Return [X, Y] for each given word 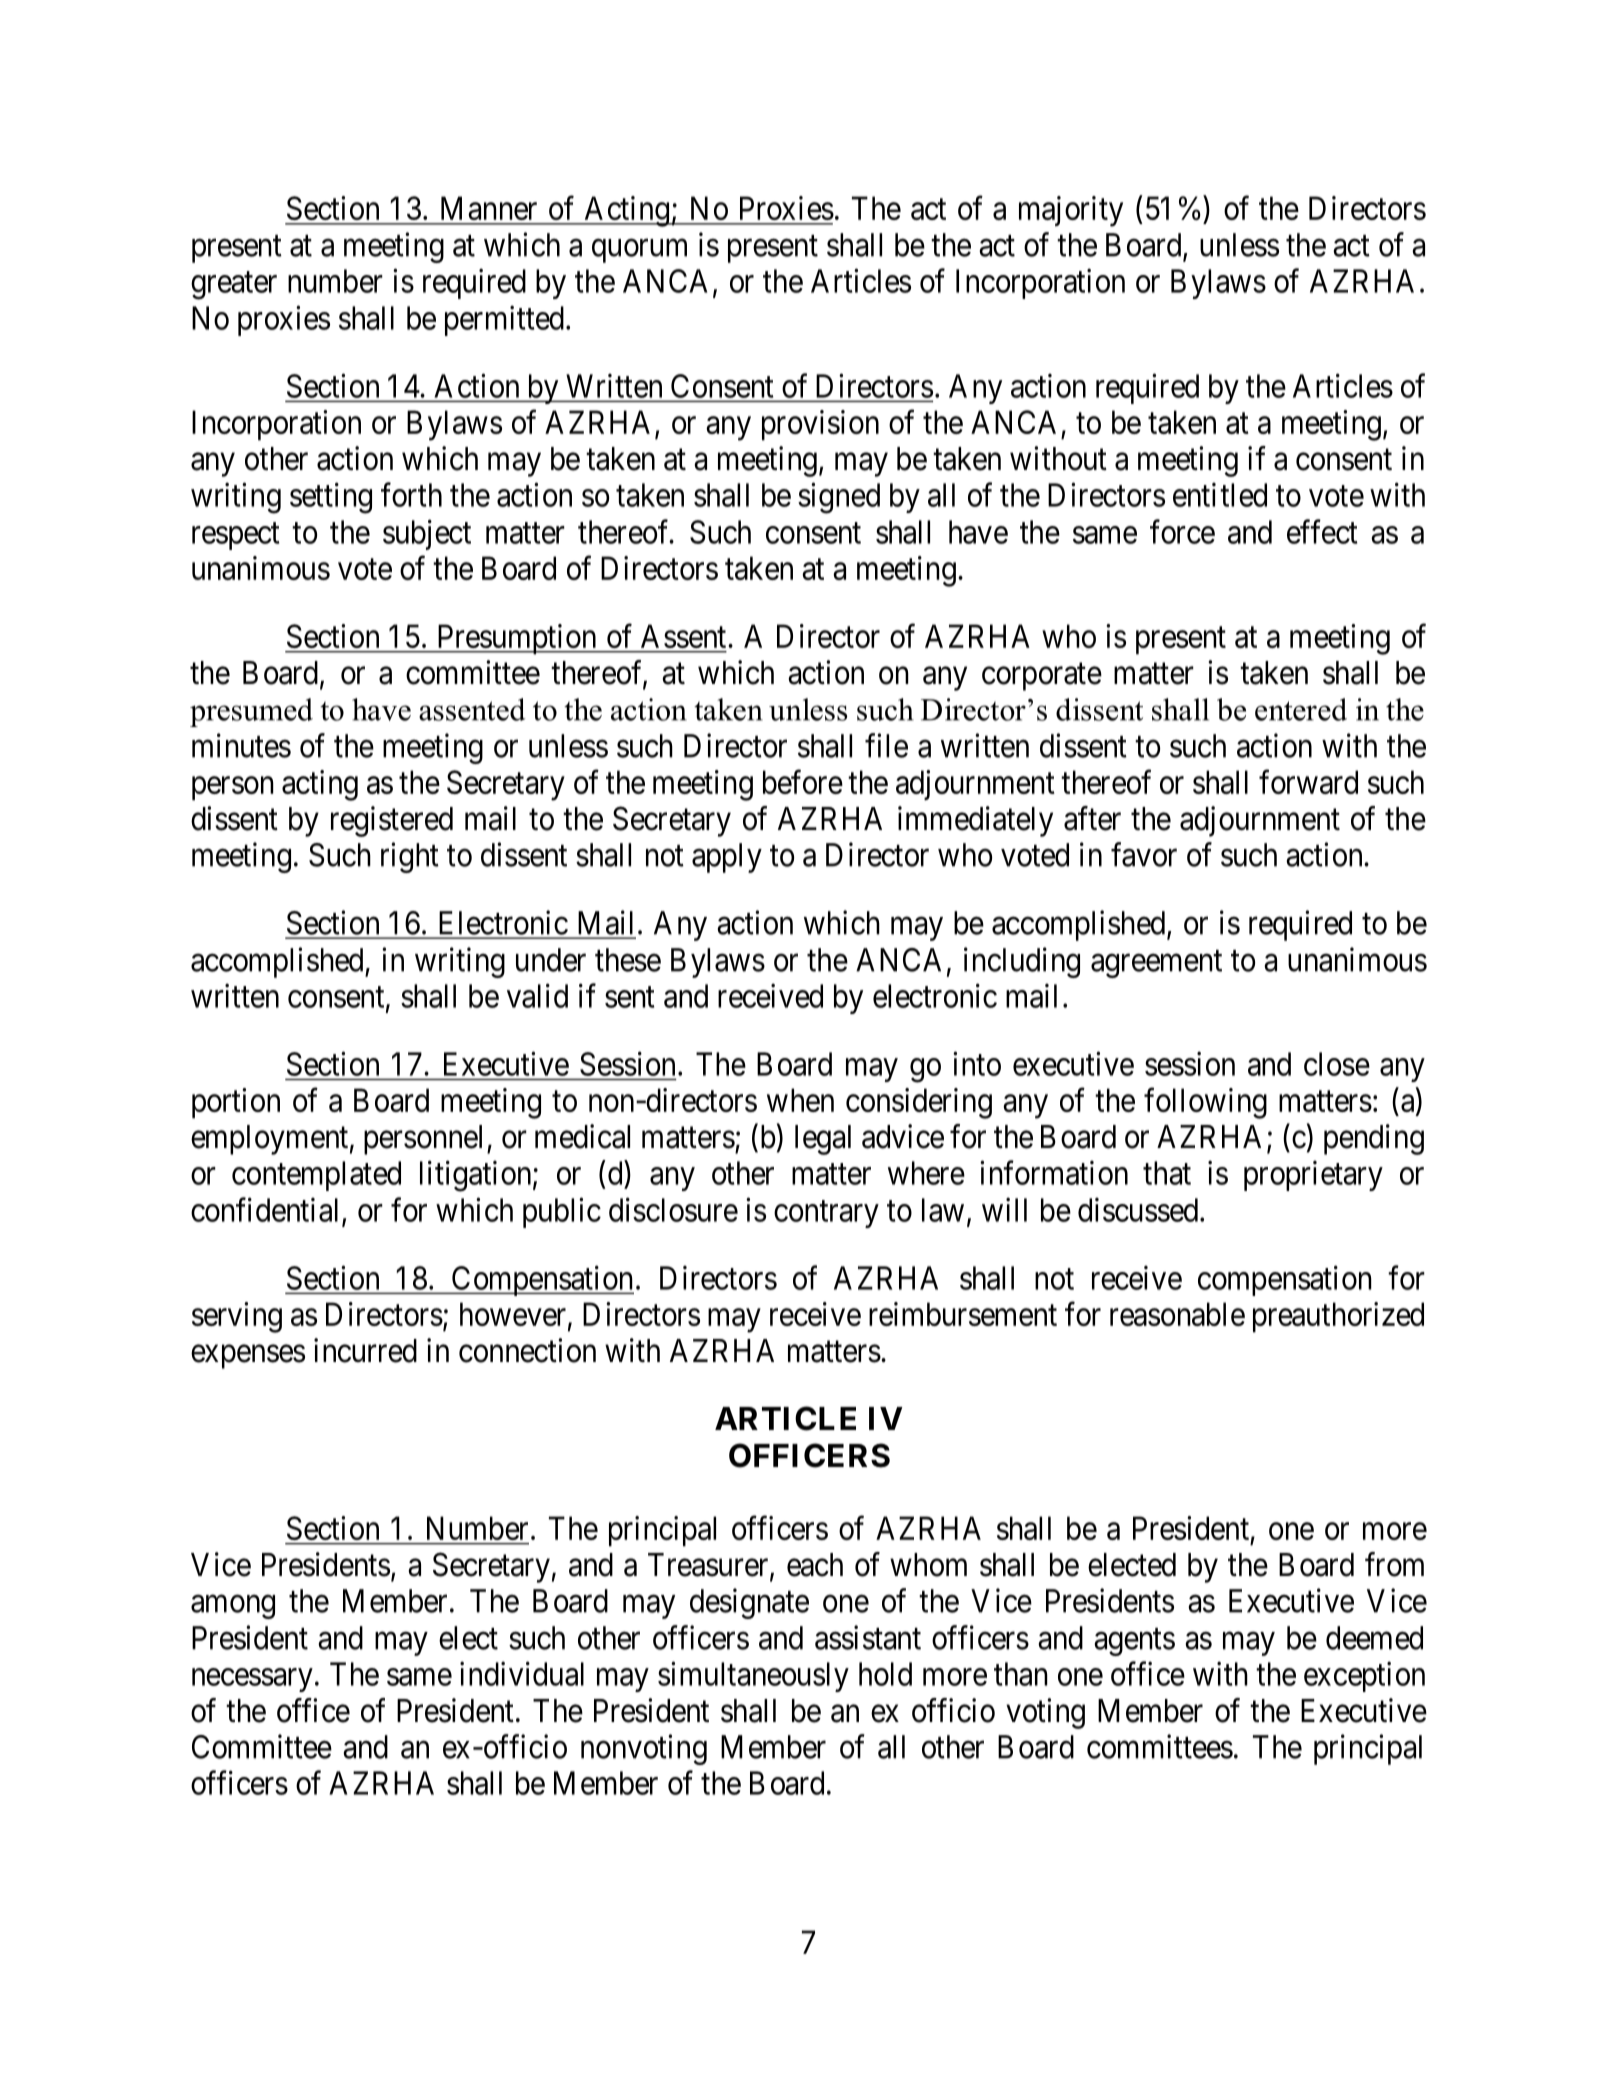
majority [1071, 211]
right [410, 857]
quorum [639, 251]
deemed [1374, 1638]
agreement [1156, 964]
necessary [252, 1680]
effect [1322, 531]
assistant [868, 1637]
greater [234, 286]
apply [727, 858]
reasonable [1177, 1314]
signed [839, 498]
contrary [826, 1214]
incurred [365, 1350]
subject [427, 534]
